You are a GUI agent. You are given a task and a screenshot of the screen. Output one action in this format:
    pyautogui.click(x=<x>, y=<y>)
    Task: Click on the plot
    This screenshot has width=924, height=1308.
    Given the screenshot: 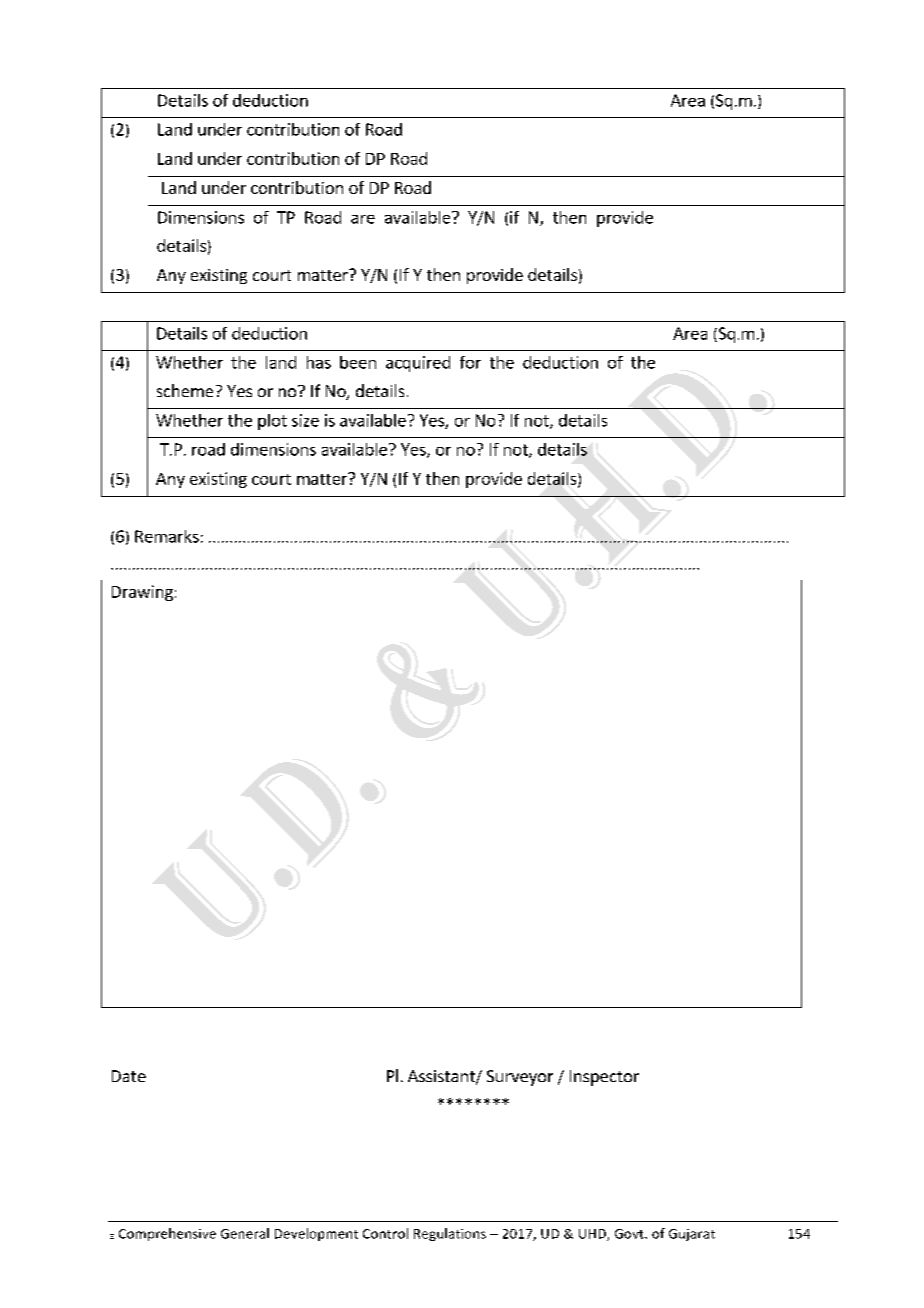 What is the action you would take?
    pyautogui.click(x=272, y=422)
